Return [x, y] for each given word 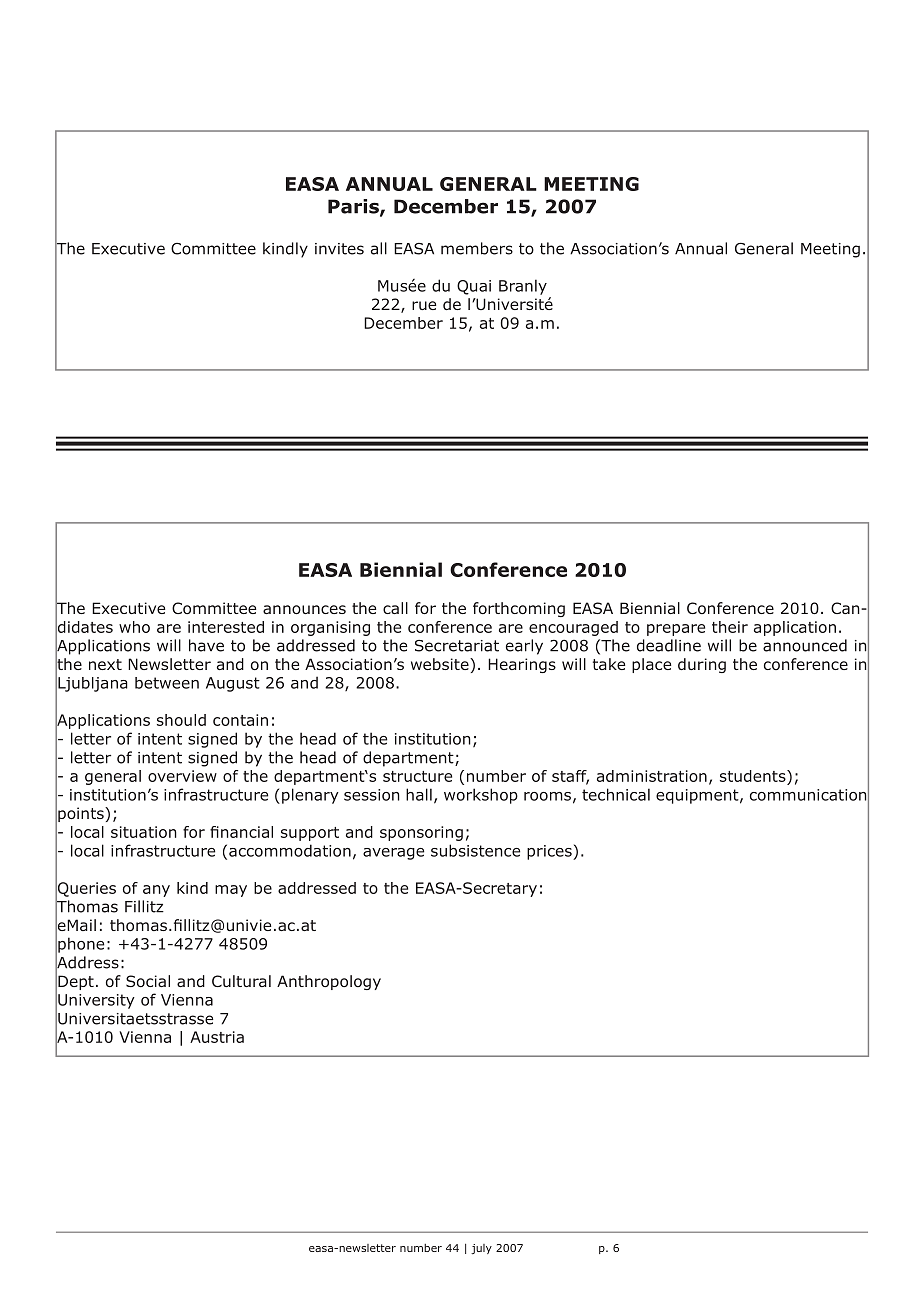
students [754, 776]
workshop [481, 796]
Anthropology [329, 982]
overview [182, 776]
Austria [217, 1037]
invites [339, 249]
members [477, 248]
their [730, 627]
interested [226, 627]
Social [148, 981]
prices [550, 852]
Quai [474, 287]
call [395, 608]
